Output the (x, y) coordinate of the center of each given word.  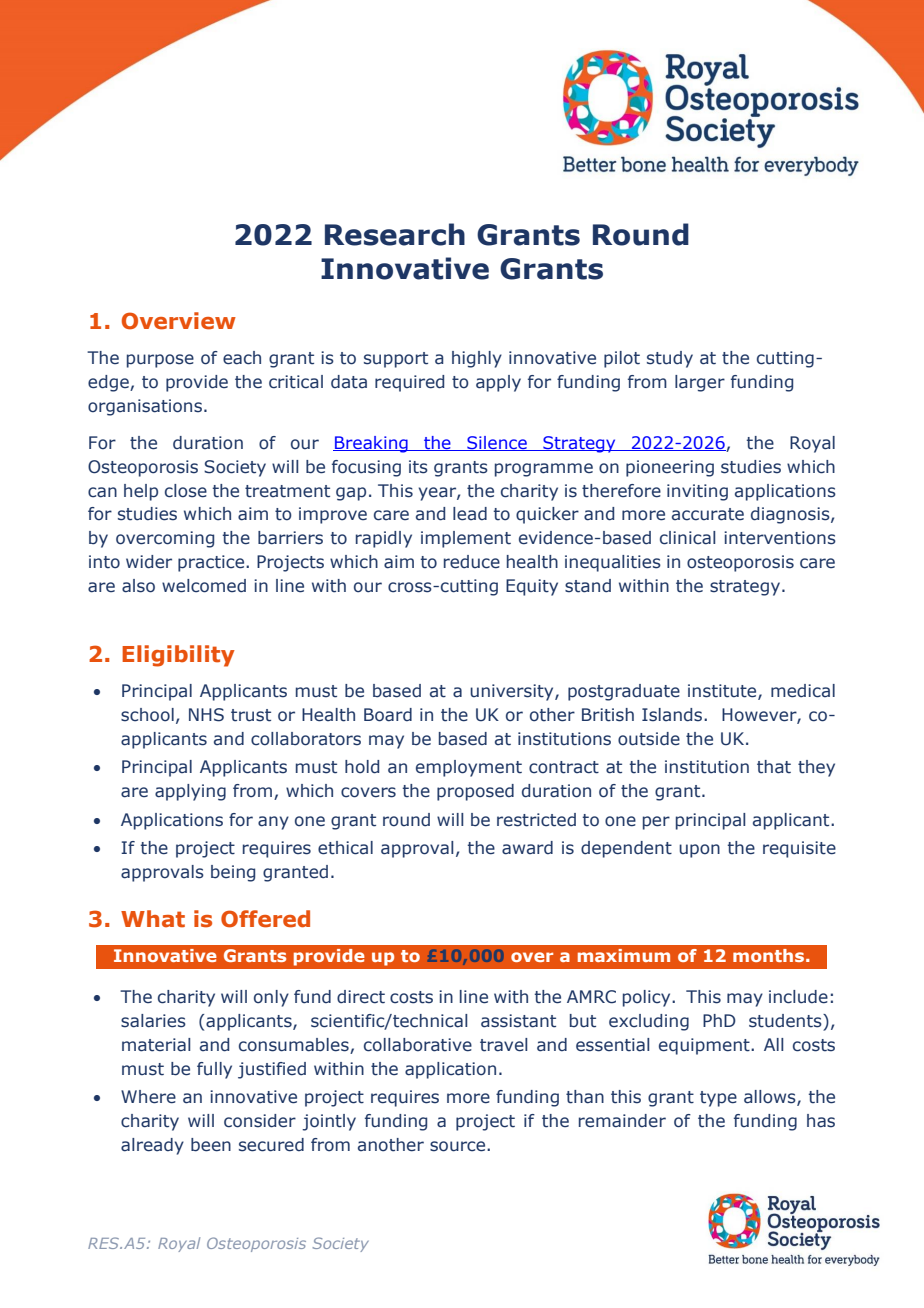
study (670, 359)
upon (699, 851)
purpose (160, 361)
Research (395, 234)
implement (466, 539)
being (233, 873)
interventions (780, 538)
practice (212, 563)
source (459, 1146)
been (211, 1145)
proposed (475, 792)
